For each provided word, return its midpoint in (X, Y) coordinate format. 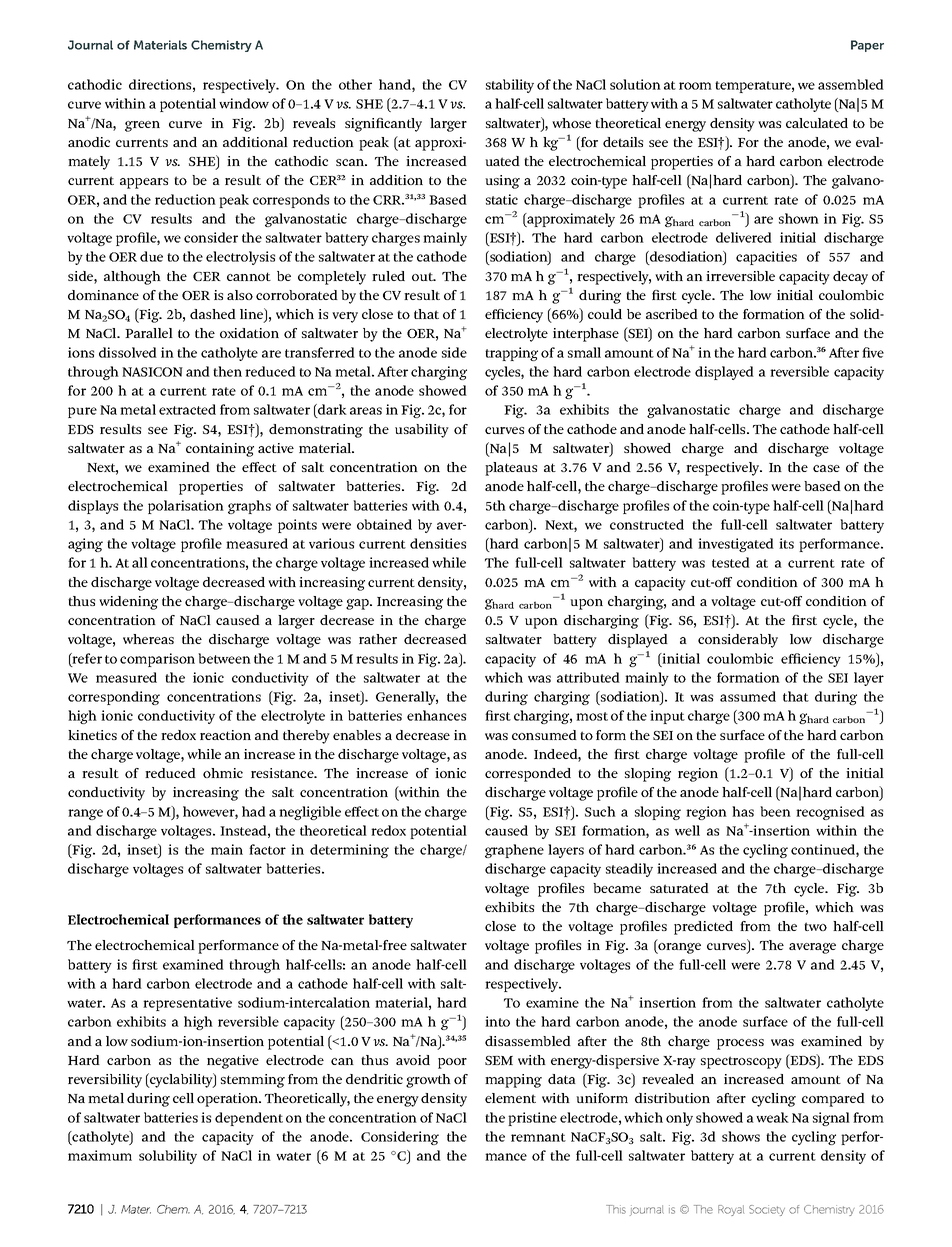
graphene (514, 851)
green (142, 126)
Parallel (149, 333)
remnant (538, 1137)
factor (267, 849)
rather (378, 639)
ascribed (672, 314)
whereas (148, 639)
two (815, 926)
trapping (511, 354)
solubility (168, 1157)
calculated (817, 123)
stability (510, 86)
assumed (748, 696)
